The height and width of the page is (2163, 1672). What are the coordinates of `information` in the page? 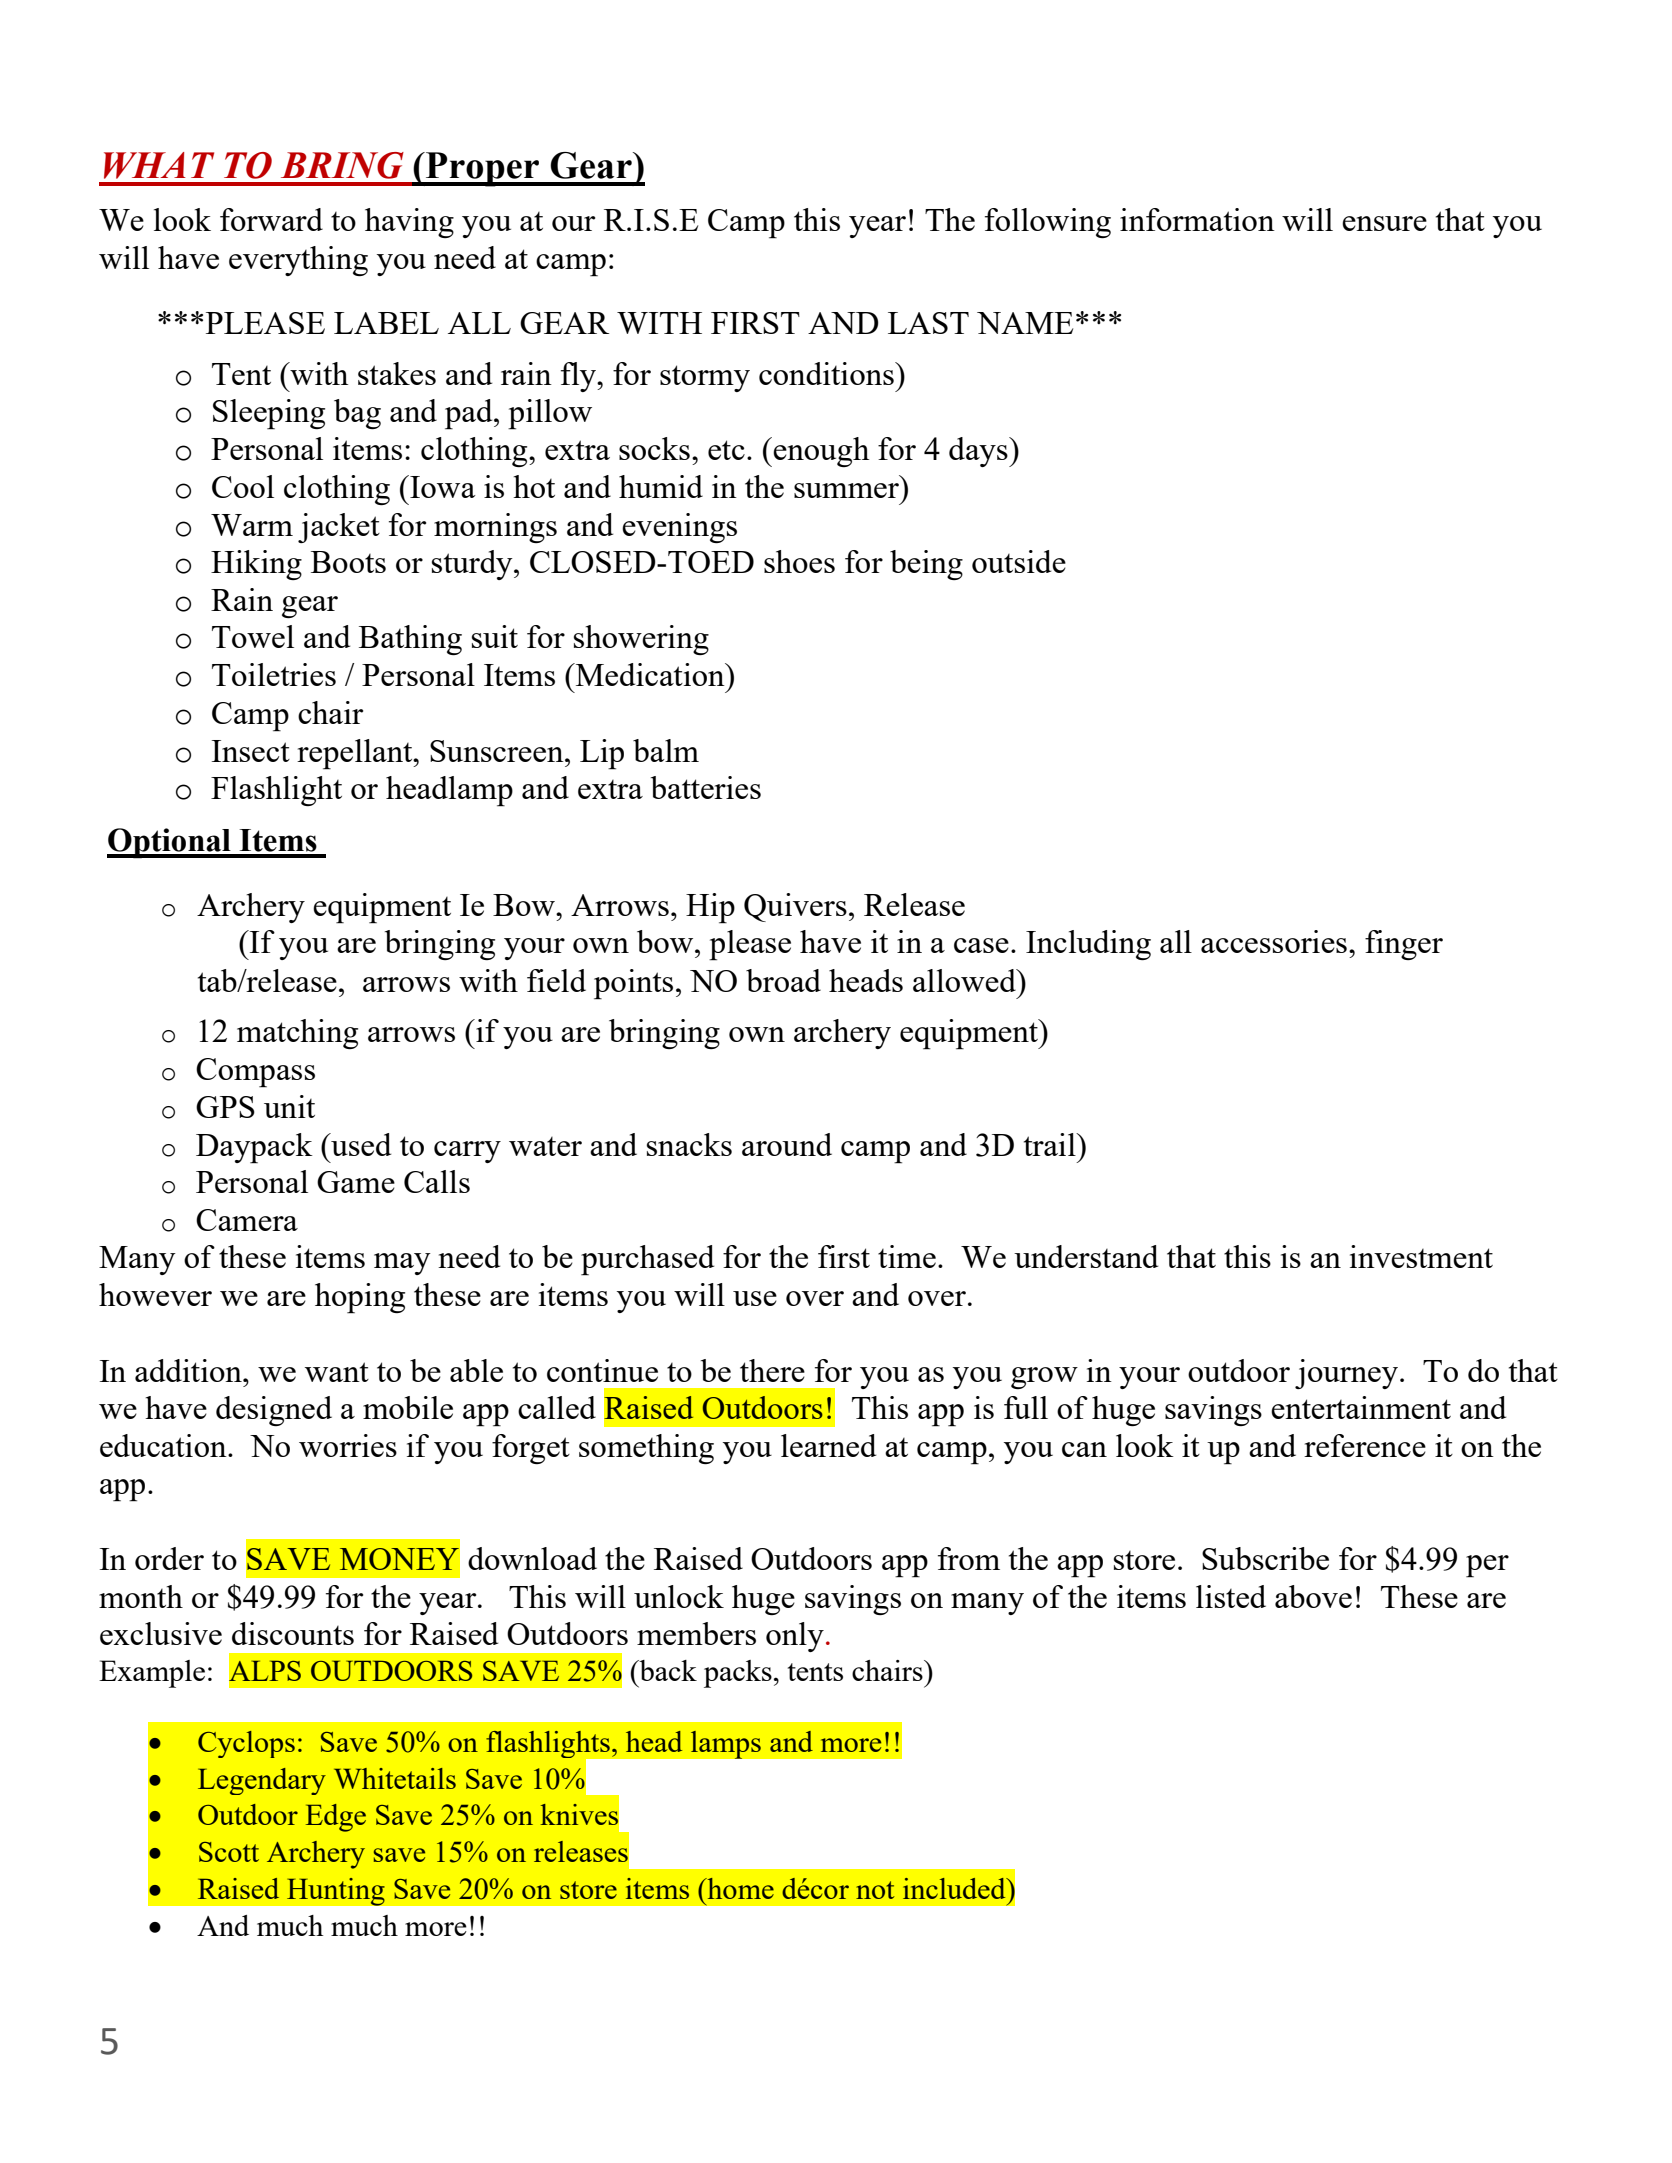 It's located at (1197, 219).
